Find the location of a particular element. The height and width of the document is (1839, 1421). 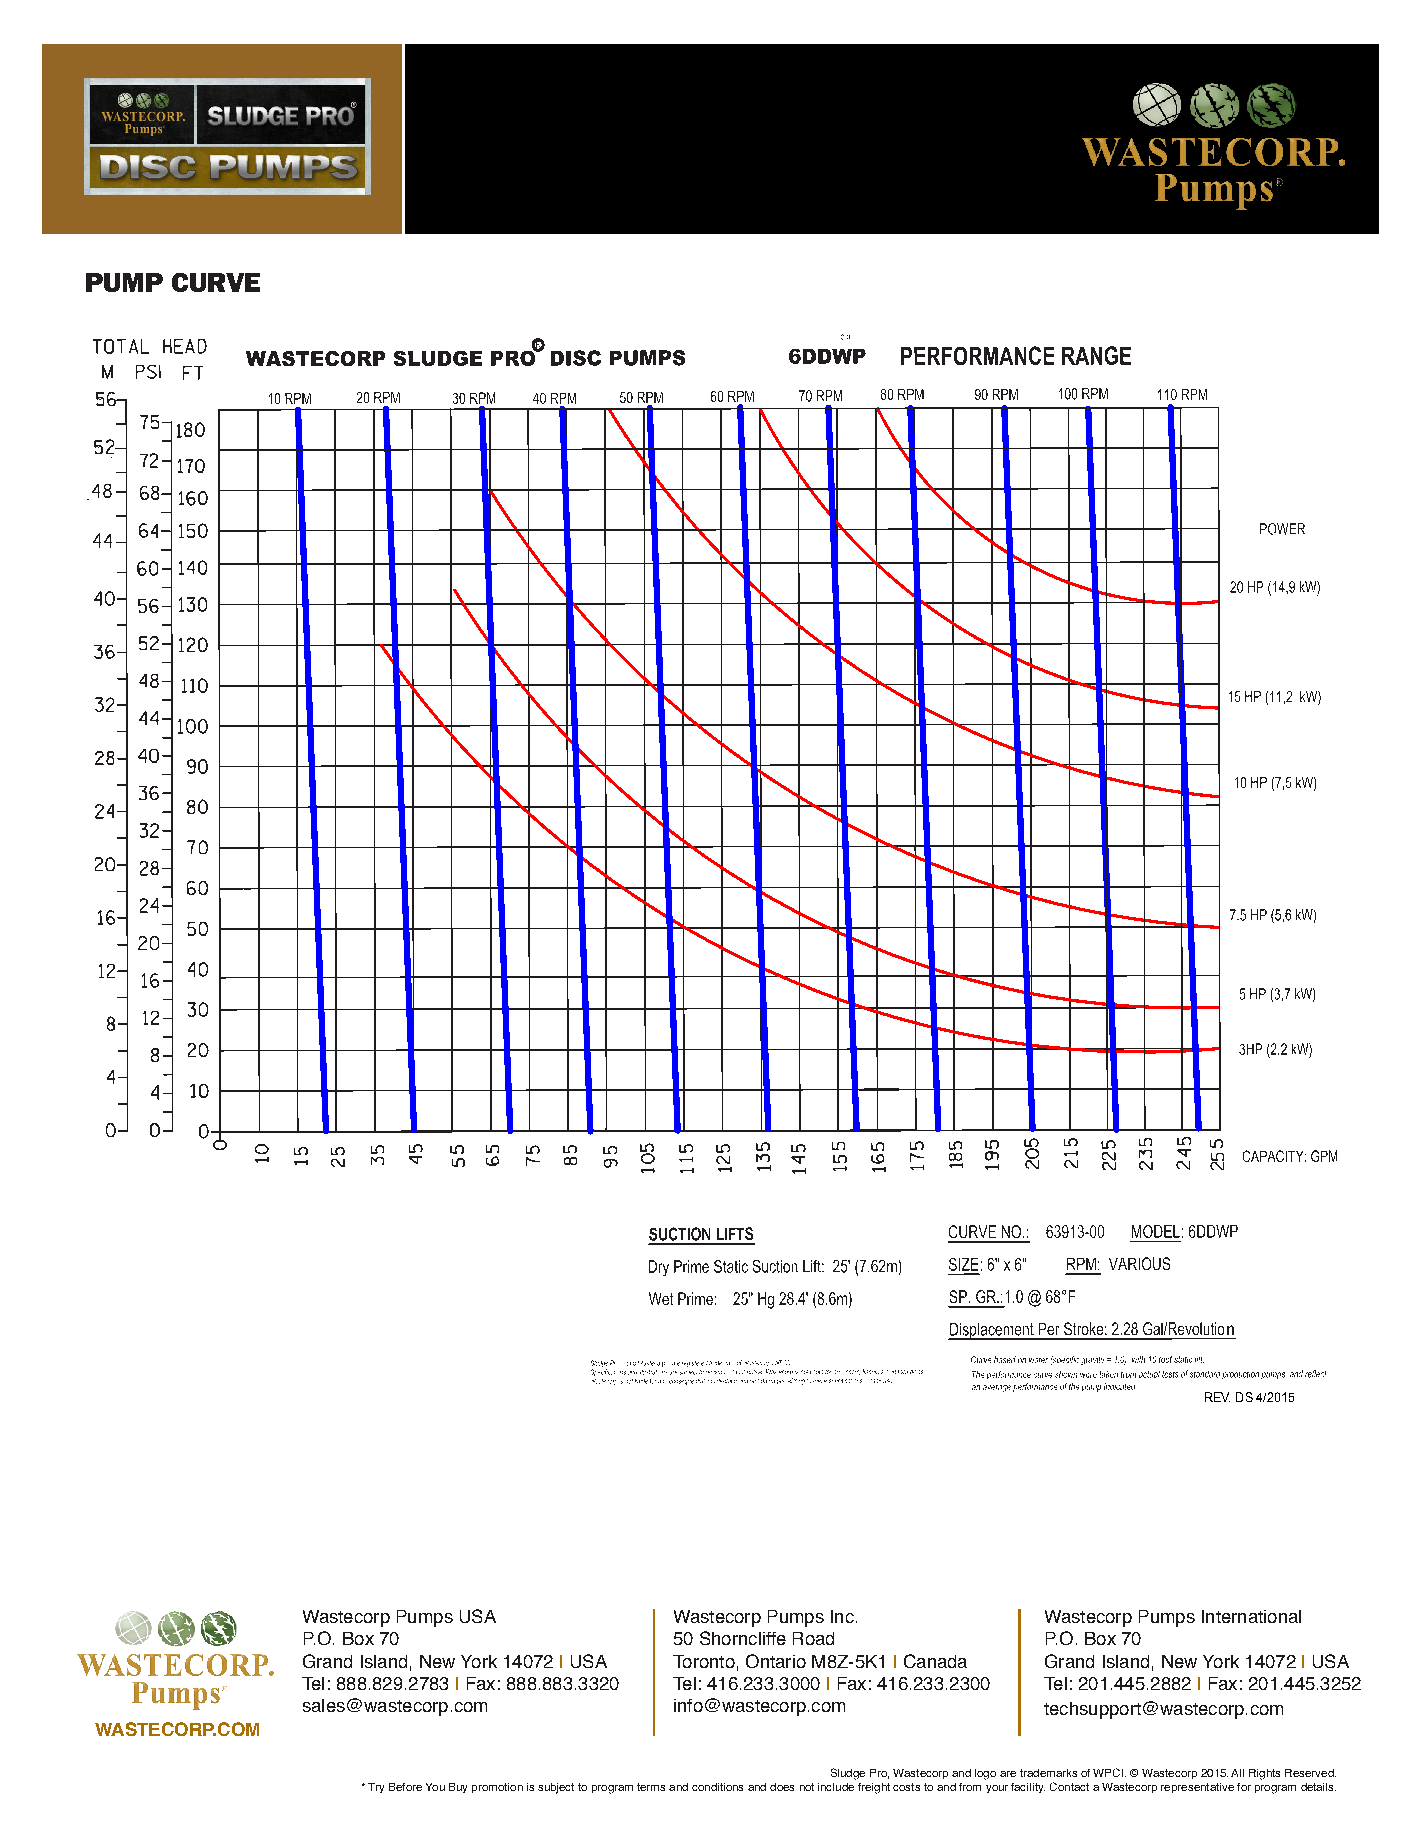

Before is located at coordinates (405, 1787).
